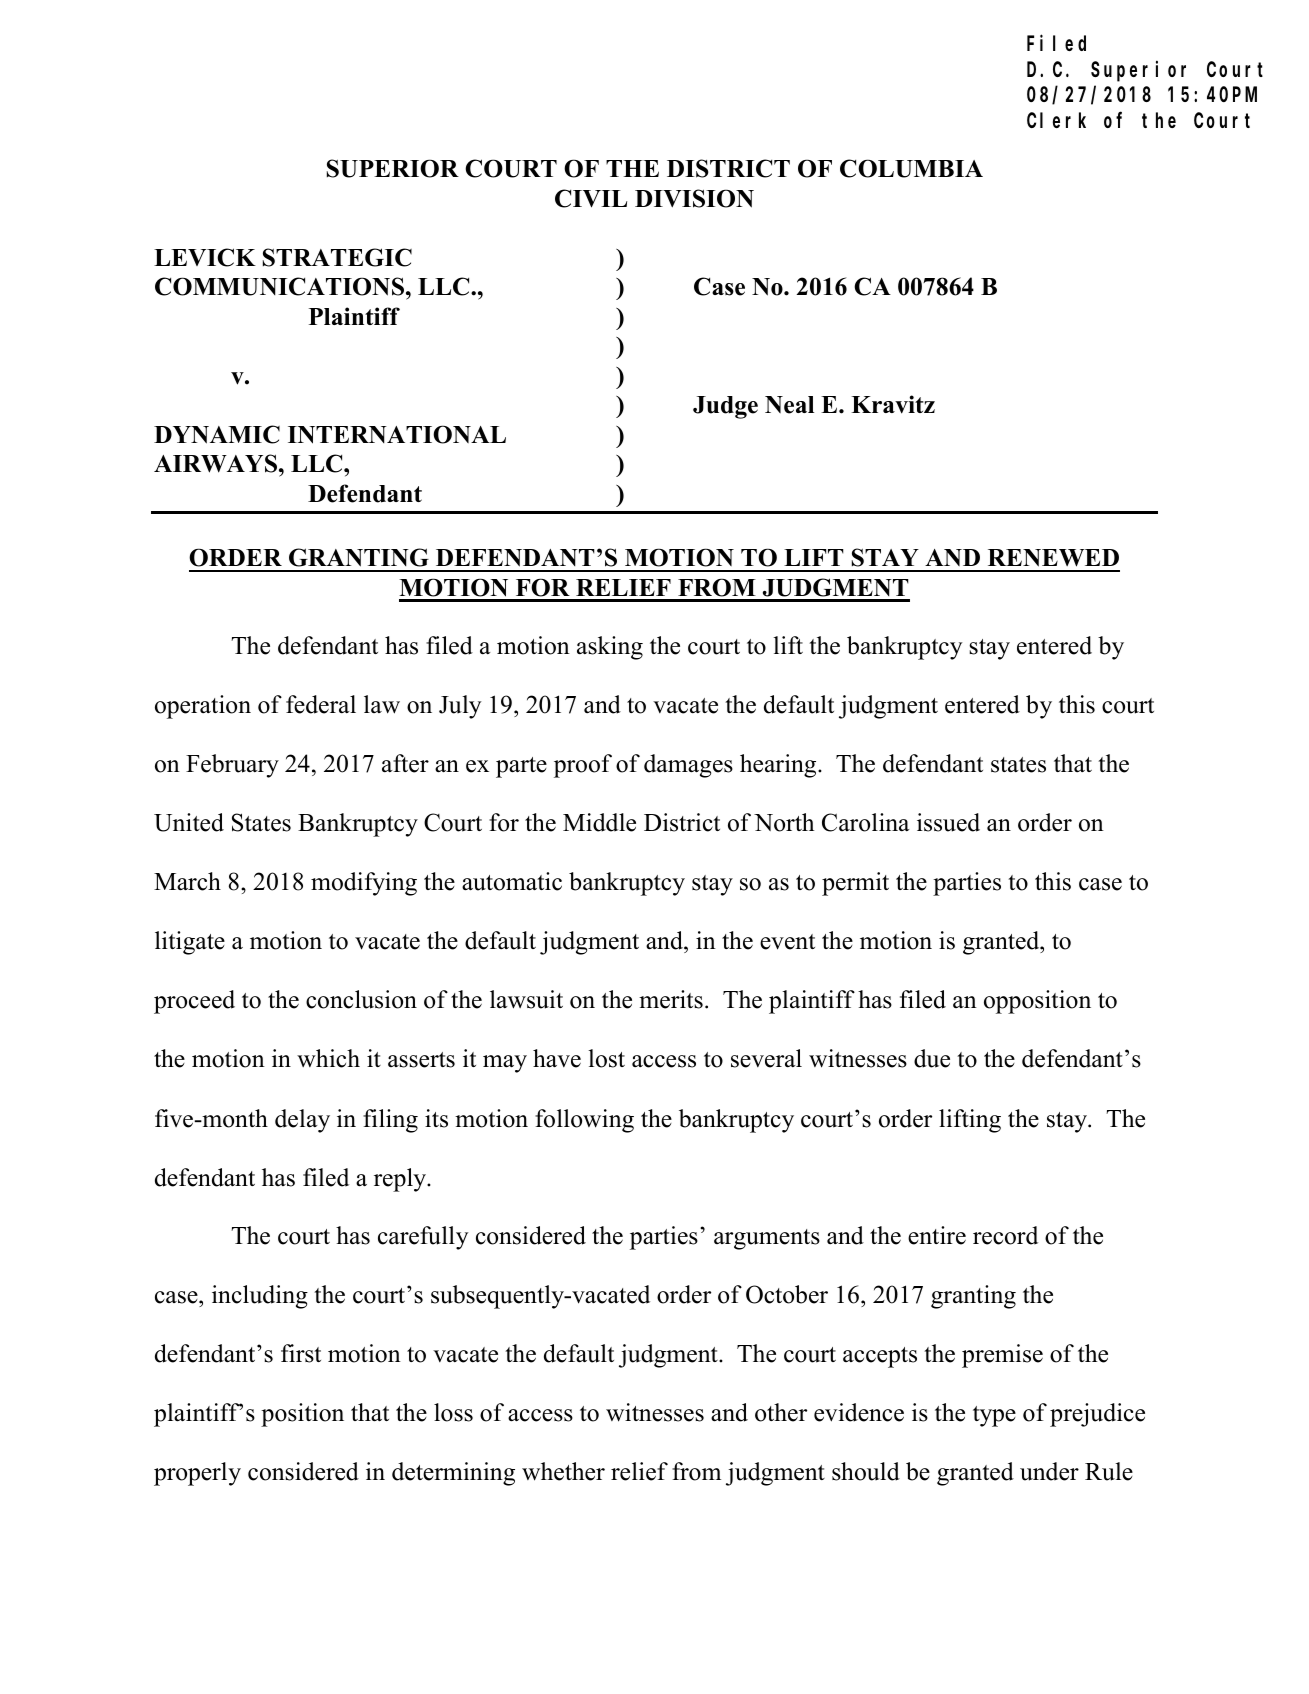 The image size is (1309, 1694). What do you see at coordinates (302, 1121) in the document?
I see `delay` at bounding box center [302, 1121].
